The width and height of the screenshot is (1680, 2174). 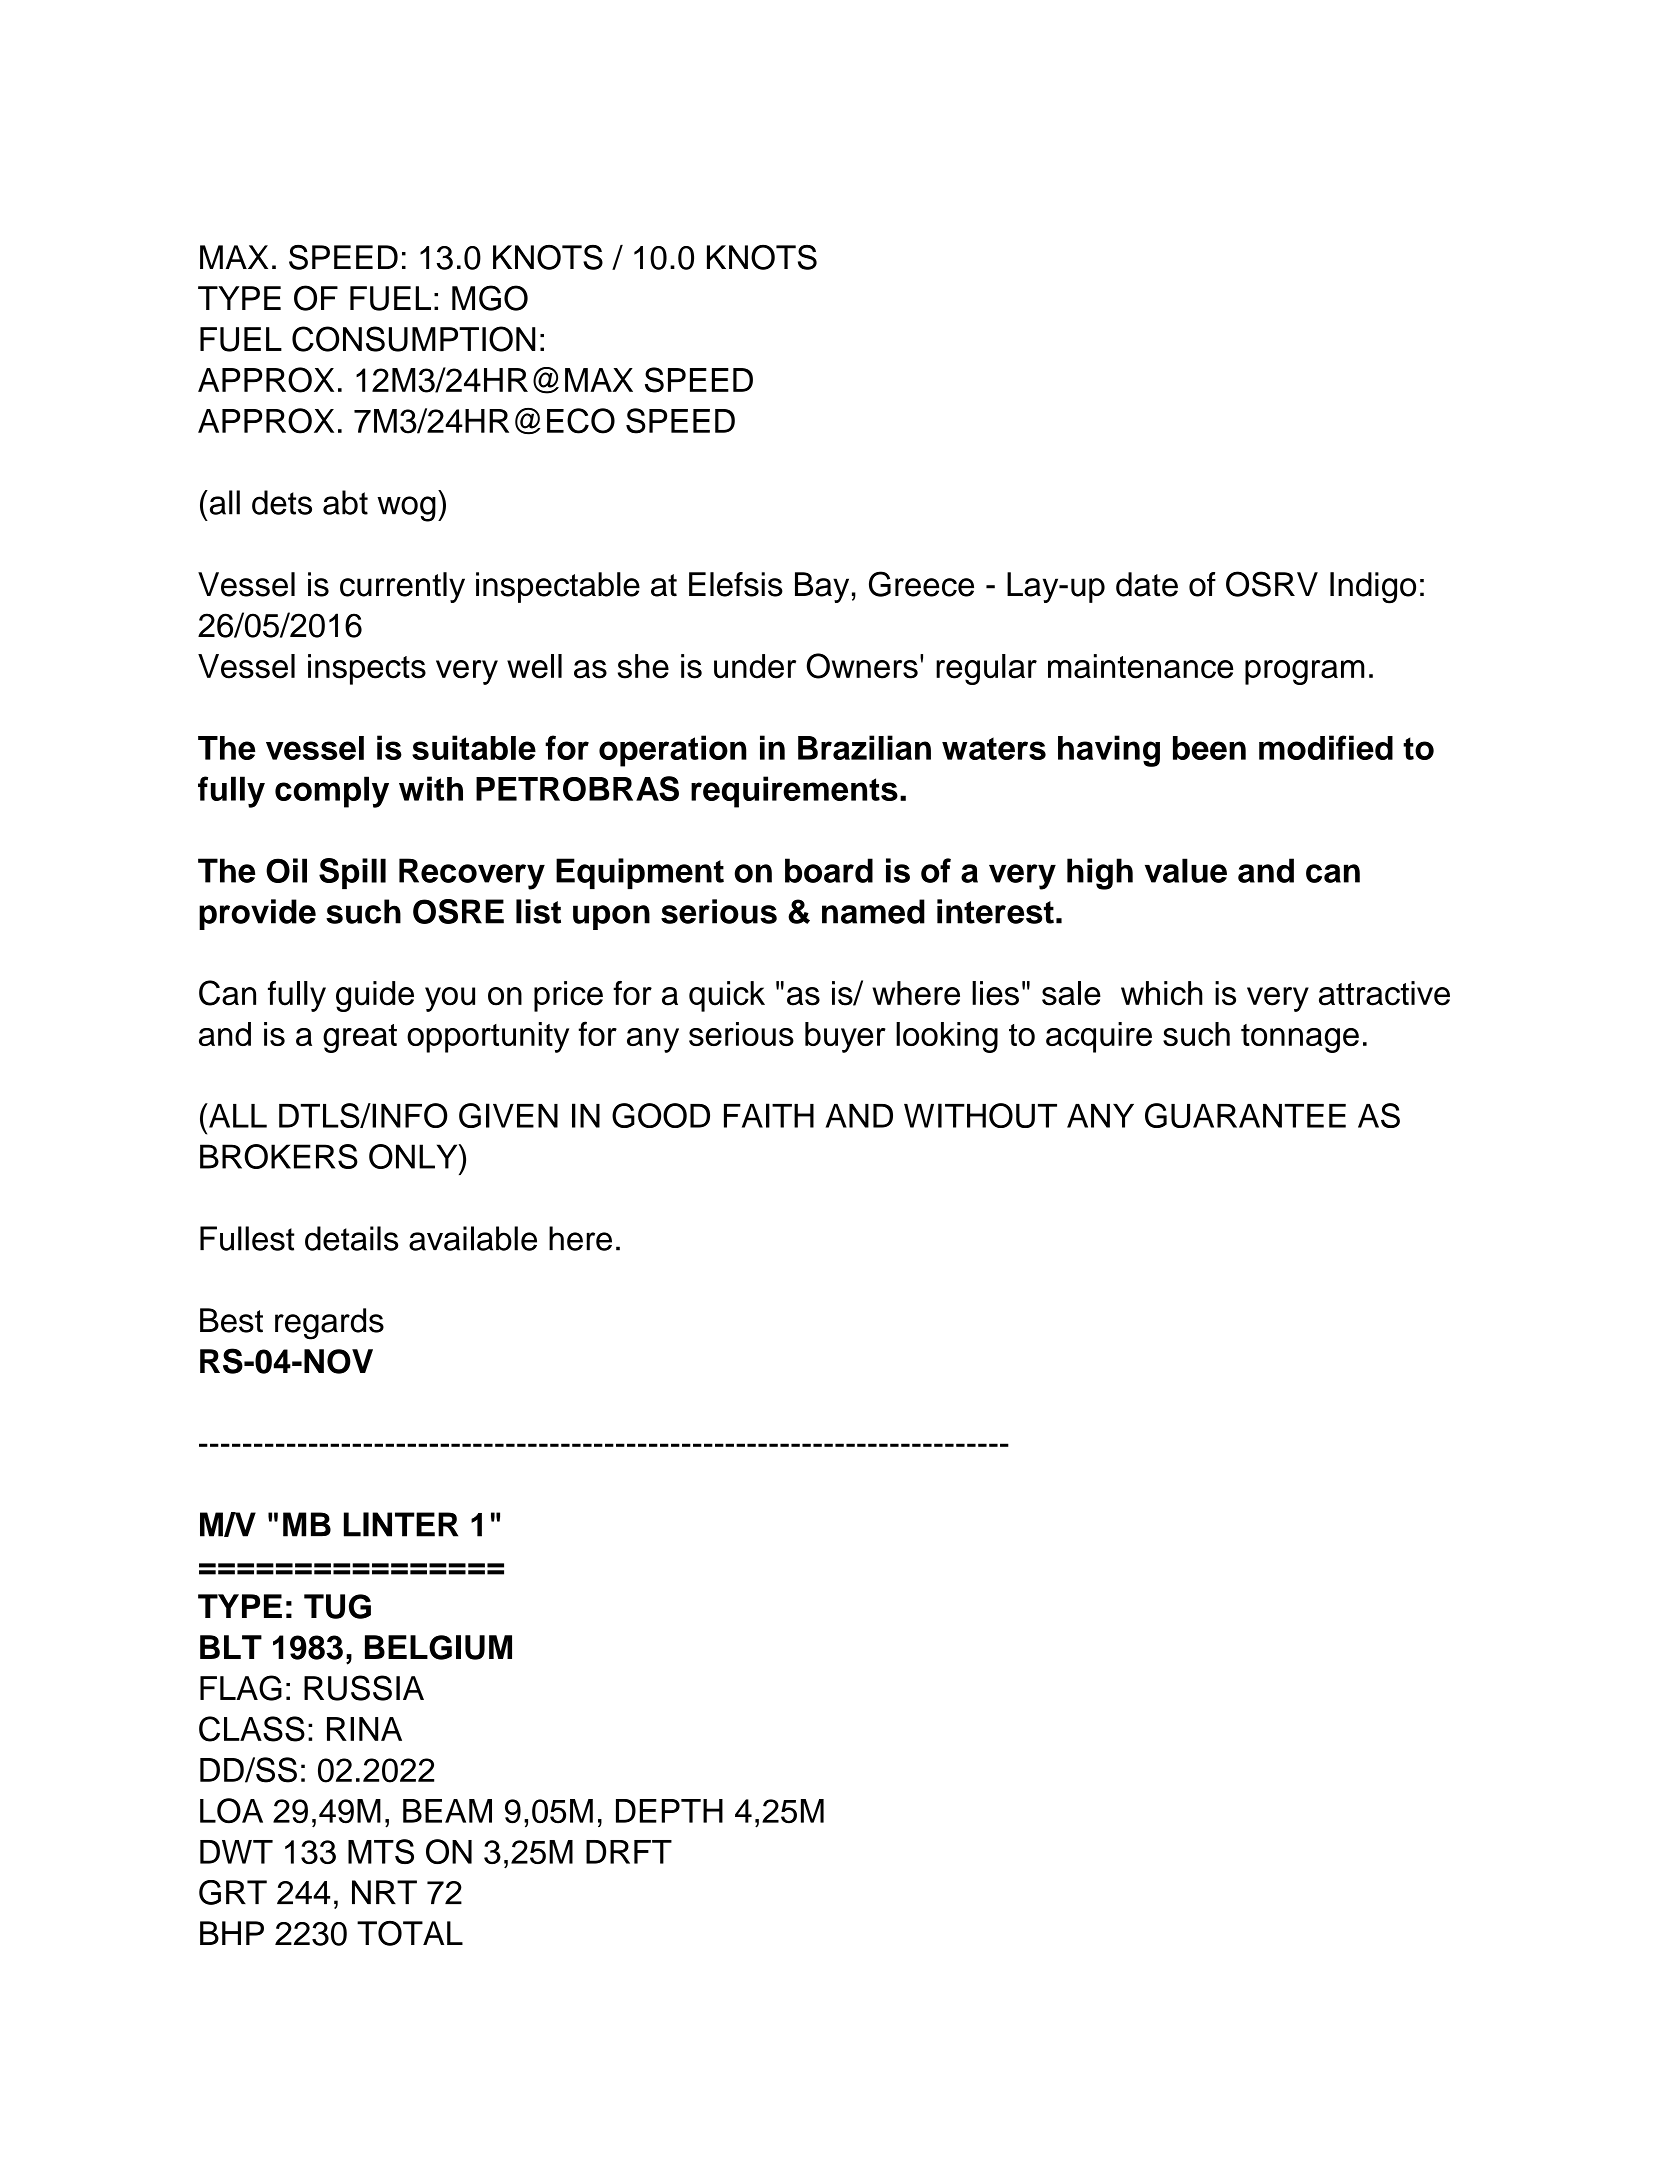 I want to click on GUARANTEE, so click(x=1245, y=1115).
